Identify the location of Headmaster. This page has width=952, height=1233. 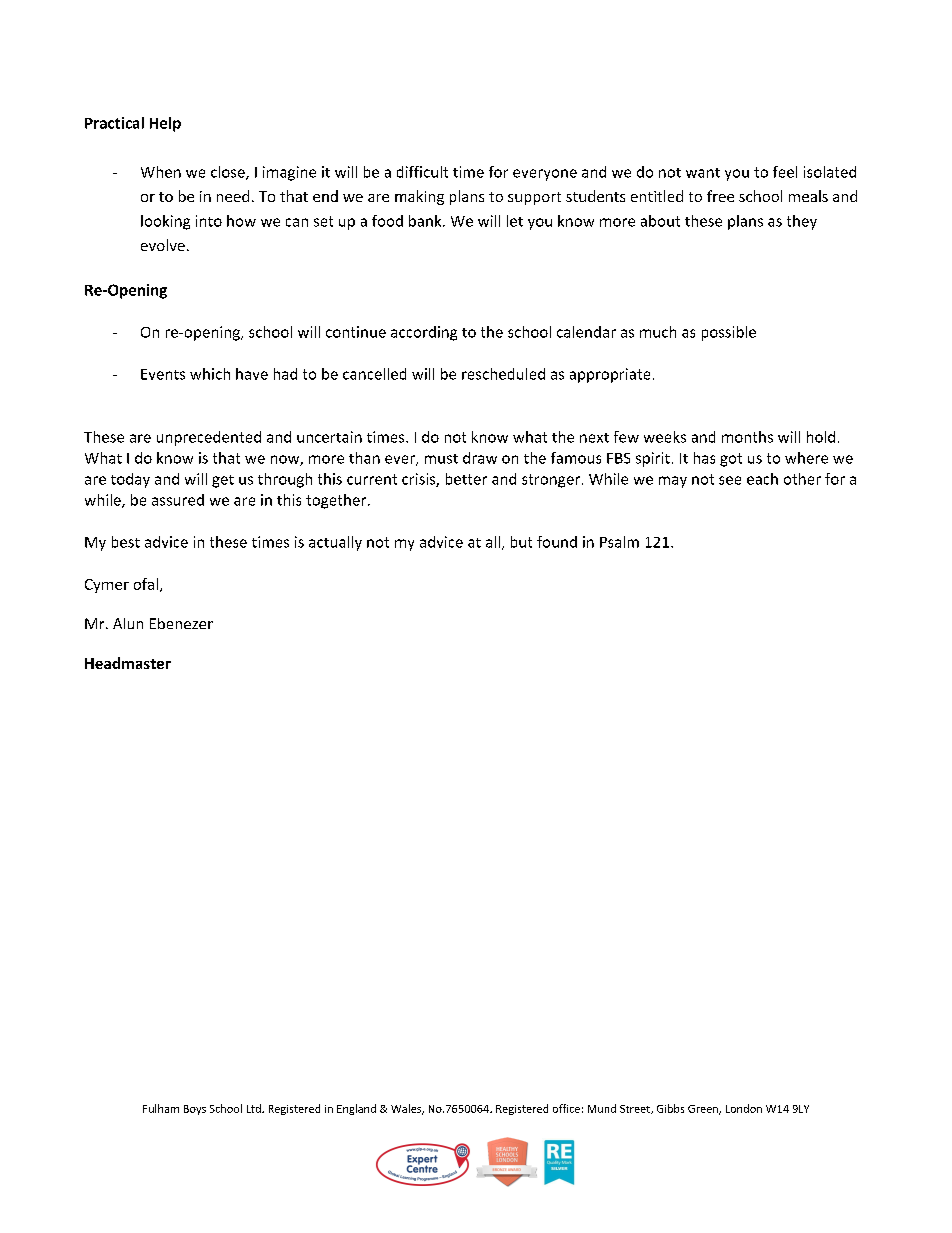
(128, 663).
